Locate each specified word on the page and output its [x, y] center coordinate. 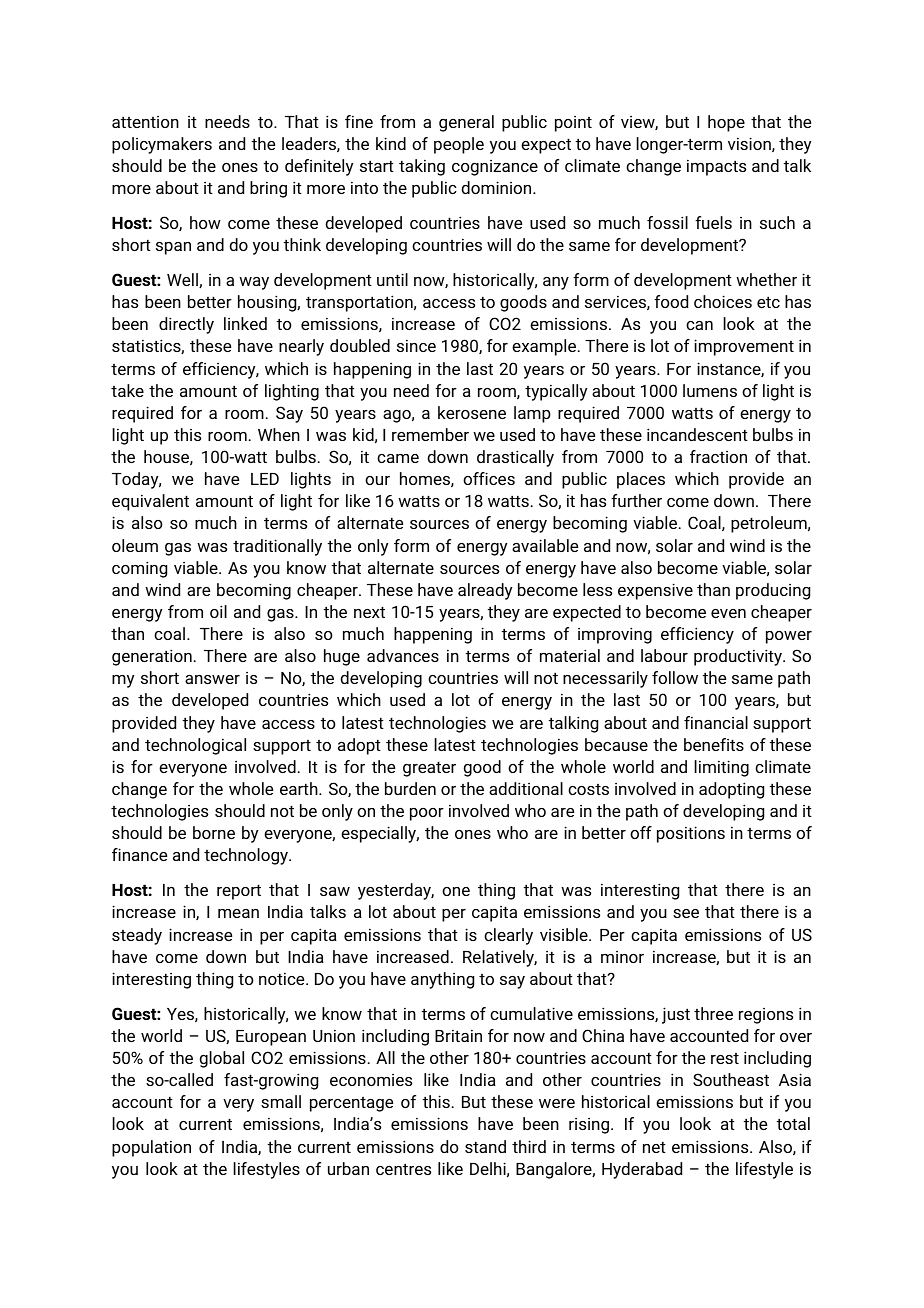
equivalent [150, 502]
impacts [716, 167]
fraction [718, 456]
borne [214, 832]
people [459, 145]
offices [489, 478]
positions [691, 834]
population [151, 1148]
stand [485, 1146]
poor [427, 814]
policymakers [162, 145]
